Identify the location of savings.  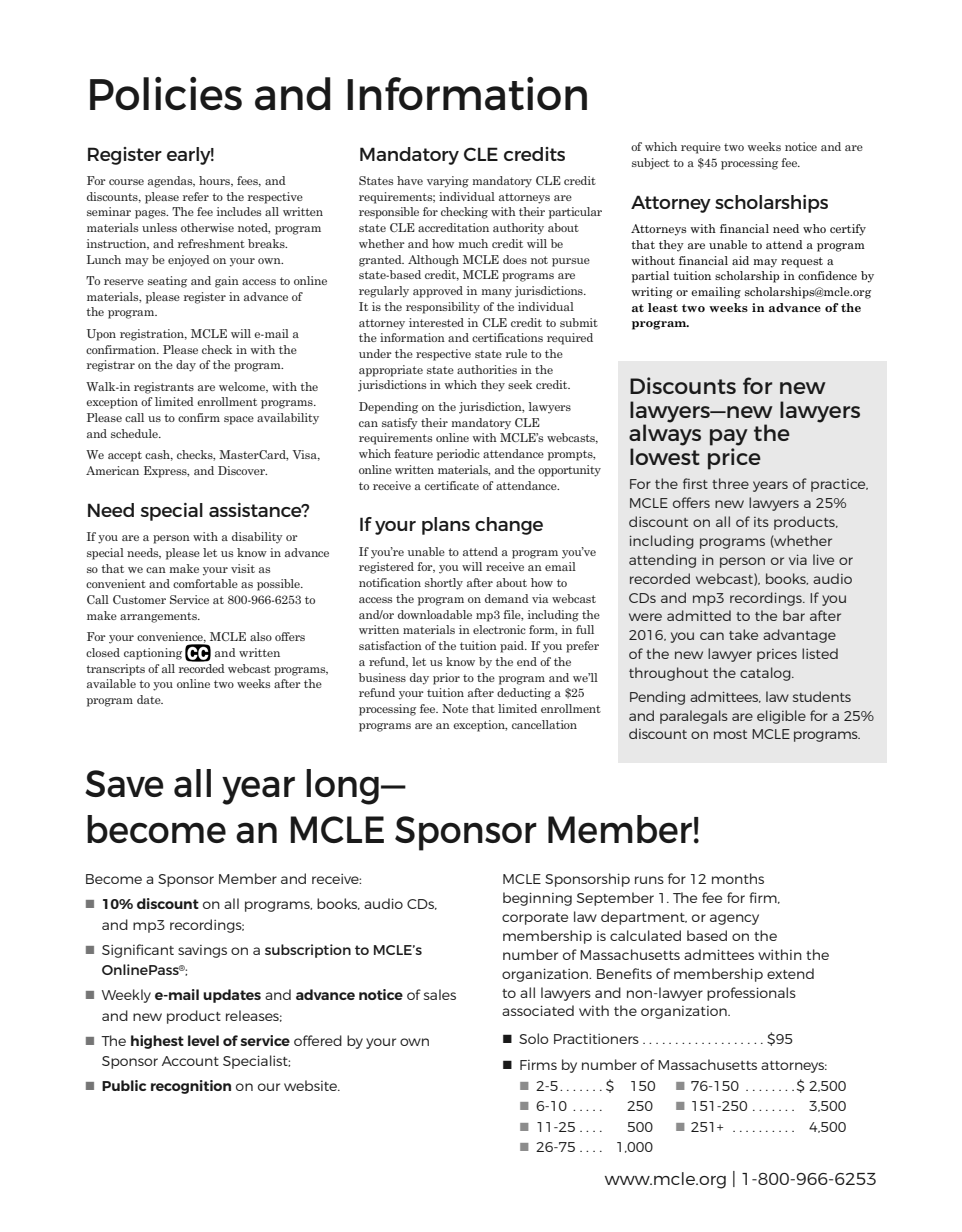
(202, 951).
